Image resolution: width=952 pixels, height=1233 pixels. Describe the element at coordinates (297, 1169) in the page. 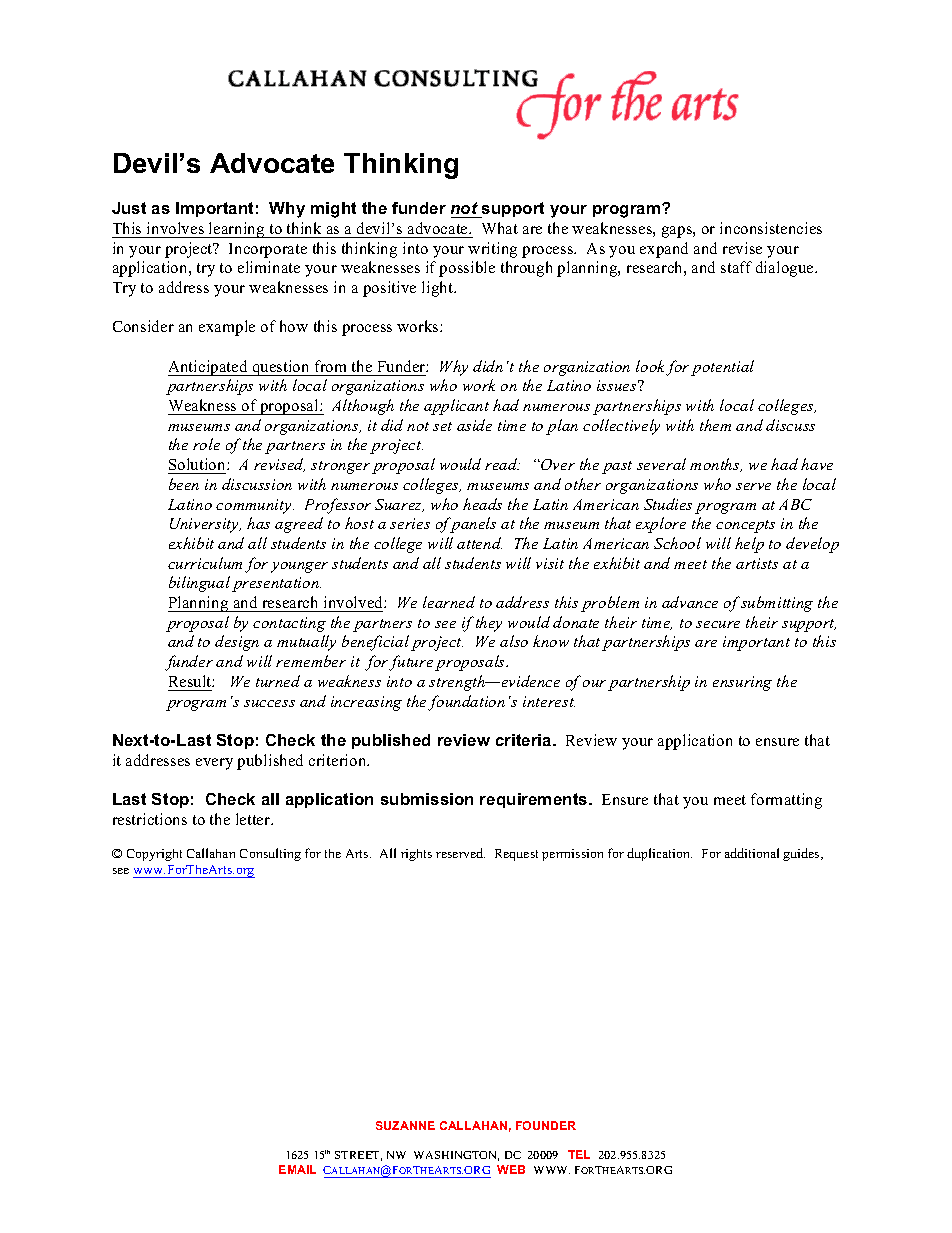

I see `EMAIL` at that location.
